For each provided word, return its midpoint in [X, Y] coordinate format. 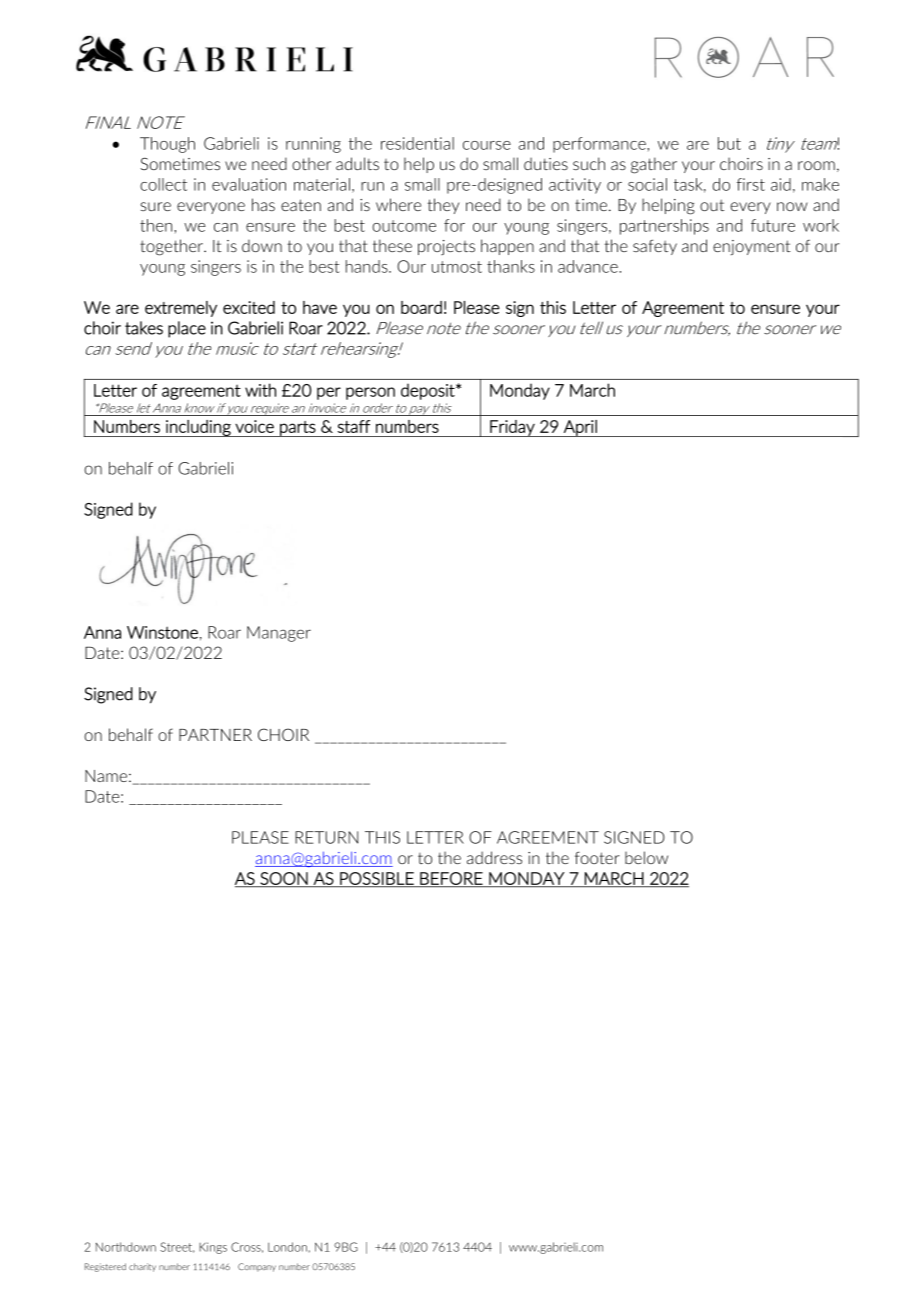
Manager [279, 634]
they [443, 206]
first [751, 184]
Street [177, 1247]
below [646, 857]
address [494, 857]
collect [163, 184]
